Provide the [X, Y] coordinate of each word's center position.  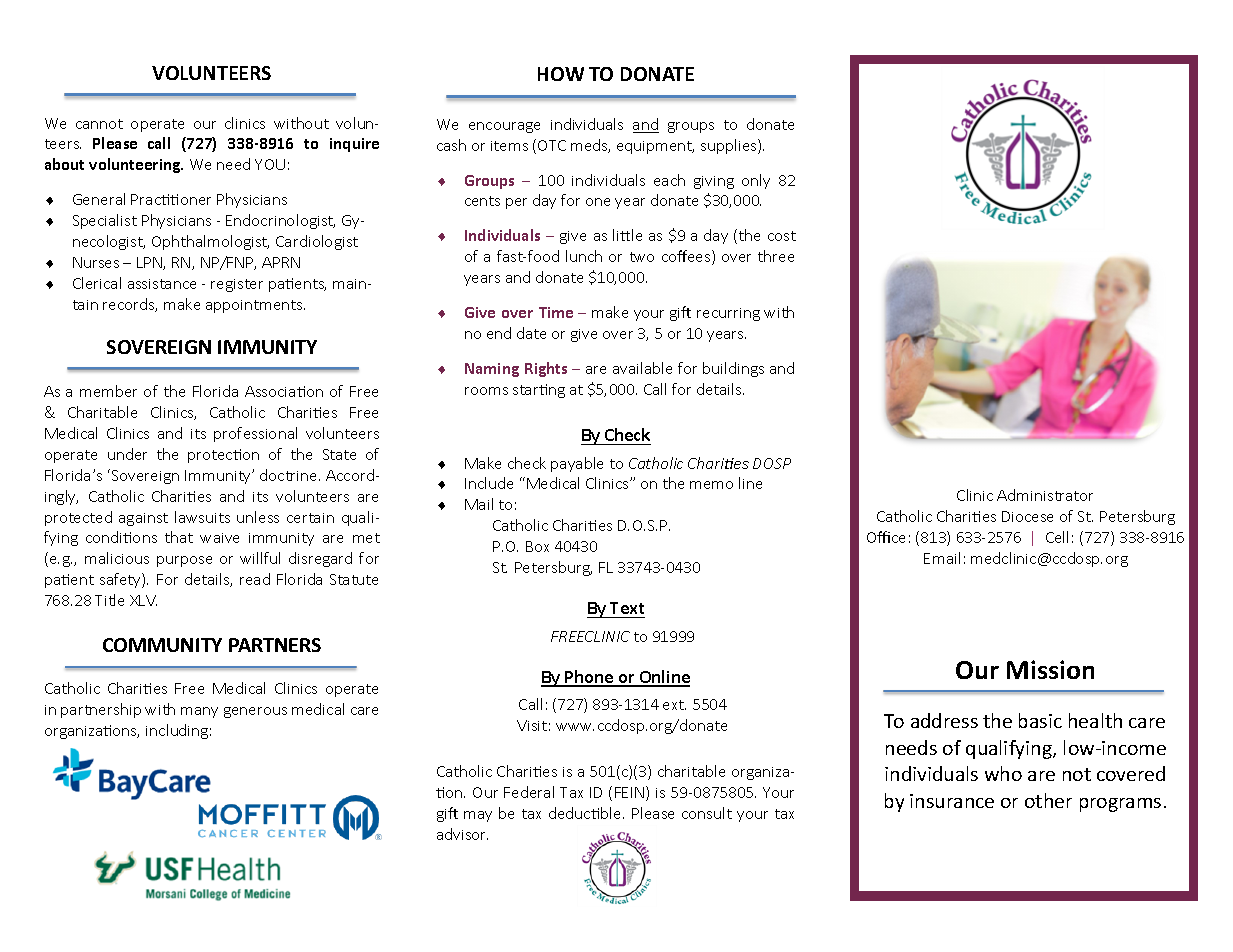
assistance [162, 284]
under [127, 454]
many [199, 712]
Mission [1050, 669]
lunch [584, 256]
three [776, 256]
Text [627, 608]
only [756, 181]
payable [577, 464]
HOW [561, 74]
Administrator [1045, 495]
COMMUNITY [162, 645]
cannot [99, 124]
